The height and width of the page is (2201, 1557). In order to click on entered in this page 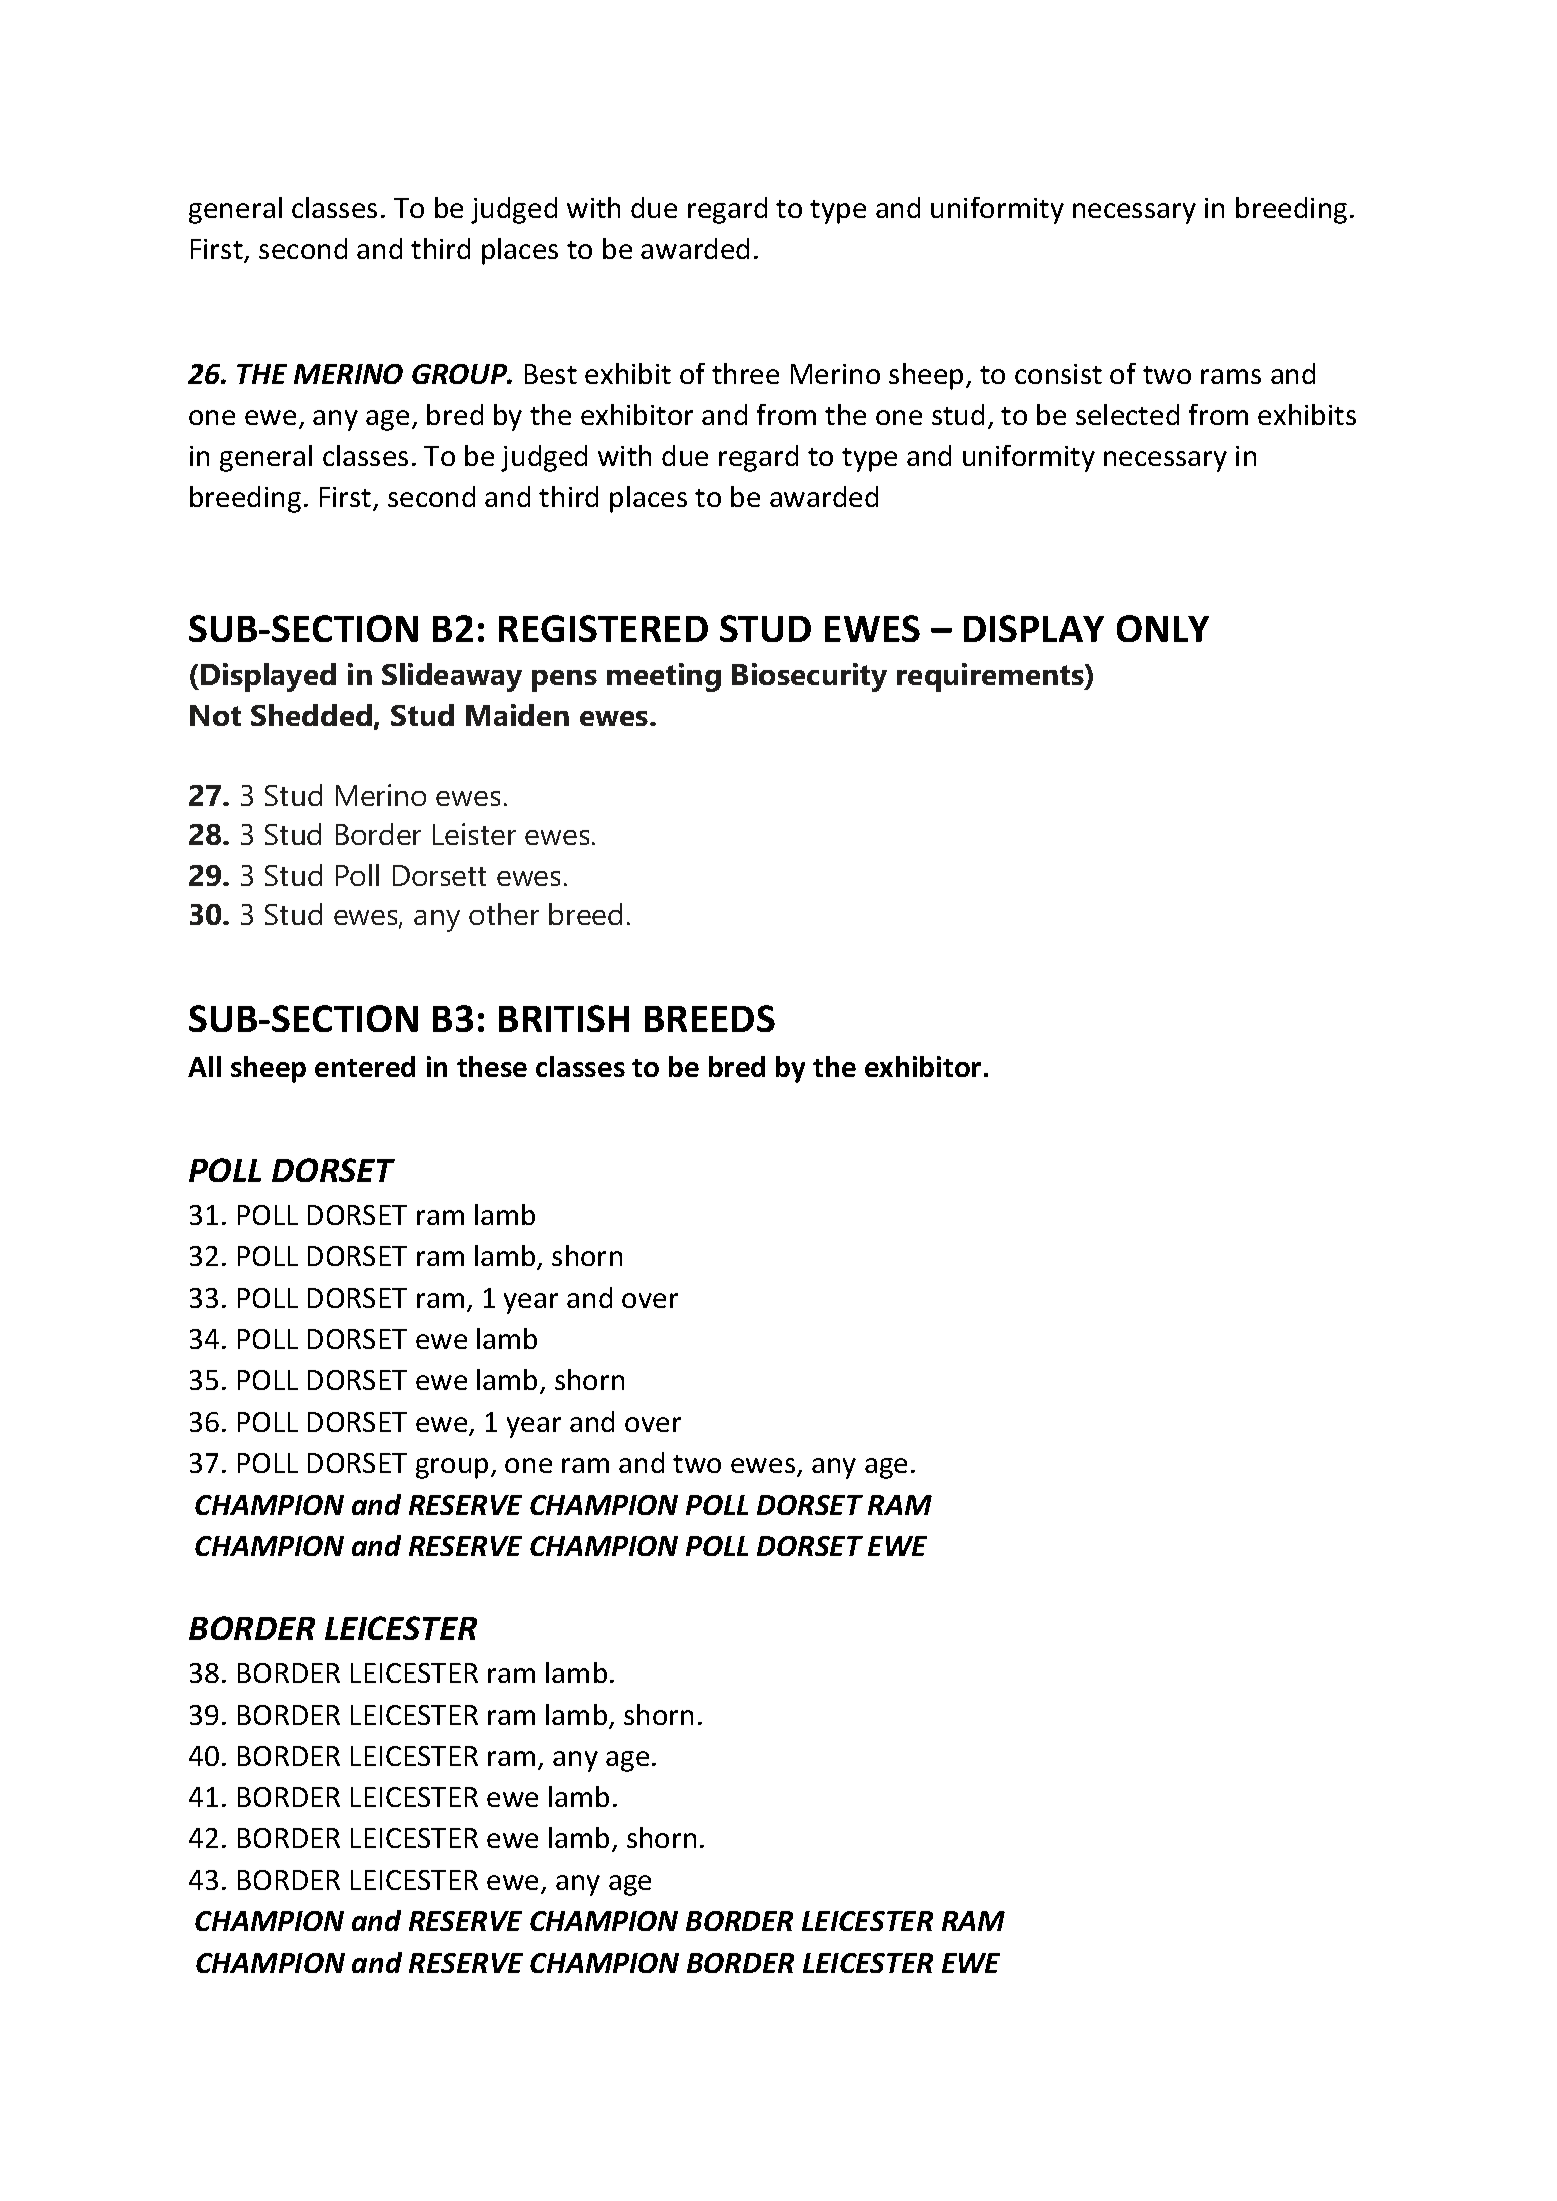, I will do `click(365, 1066)`.
